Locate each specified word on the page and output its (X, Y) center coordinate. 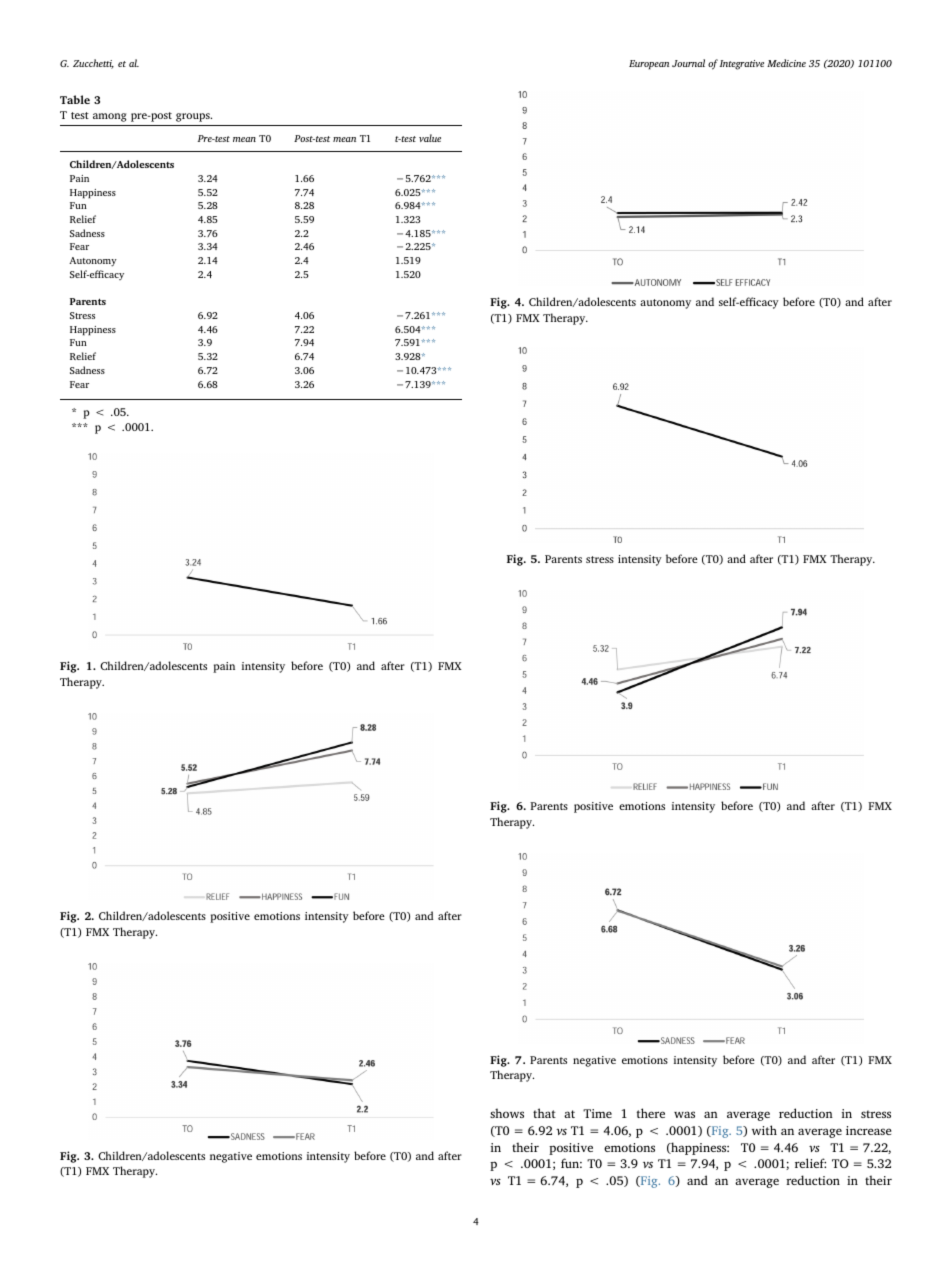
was (684, 1114)
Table (75, 99)
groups (194, 117)
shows (507, 1113)
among (110, 117)
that (544, 1113)
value (430, 138)
